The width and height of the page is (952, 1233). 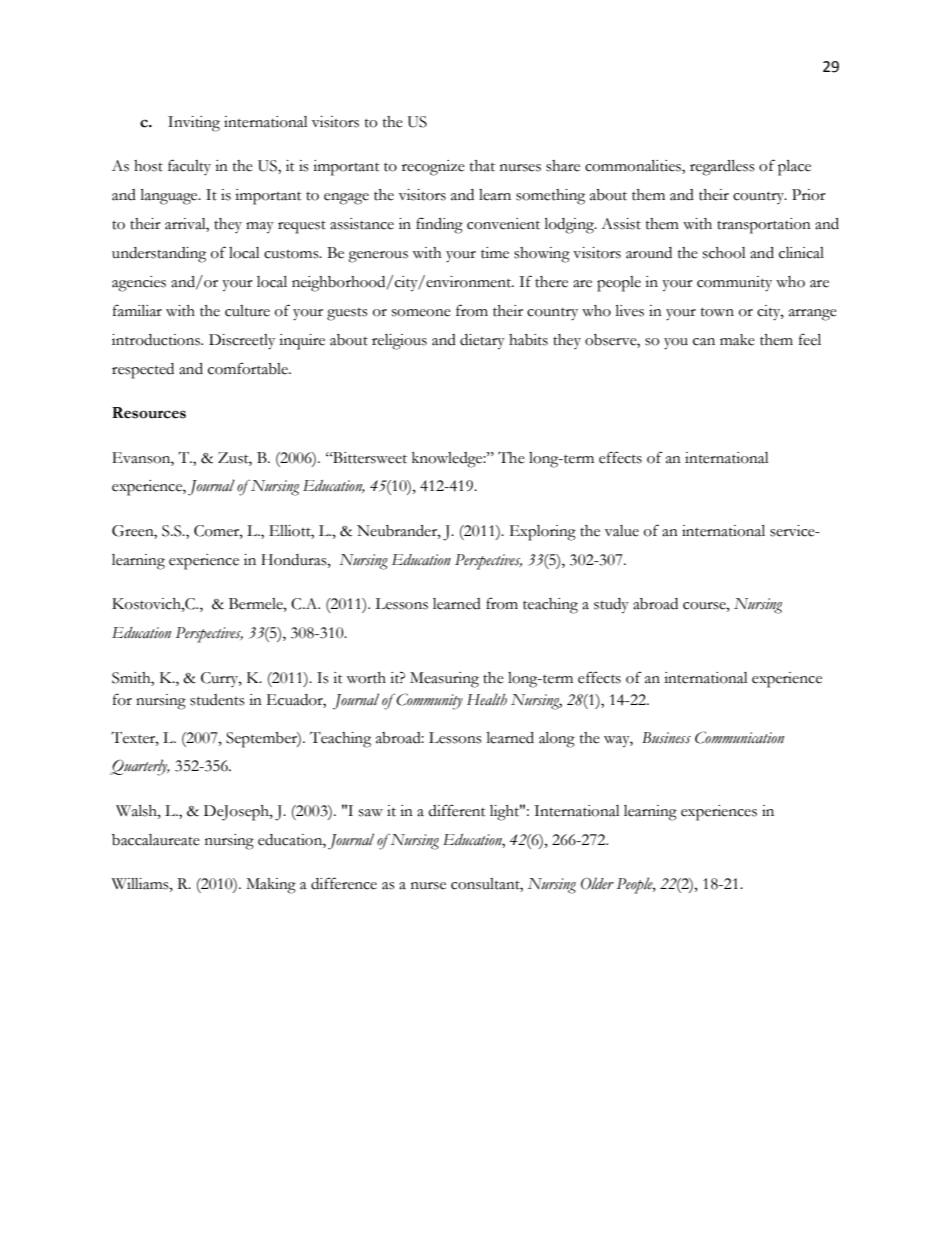 I want to click on faculty, so click(x=189, y=167).
